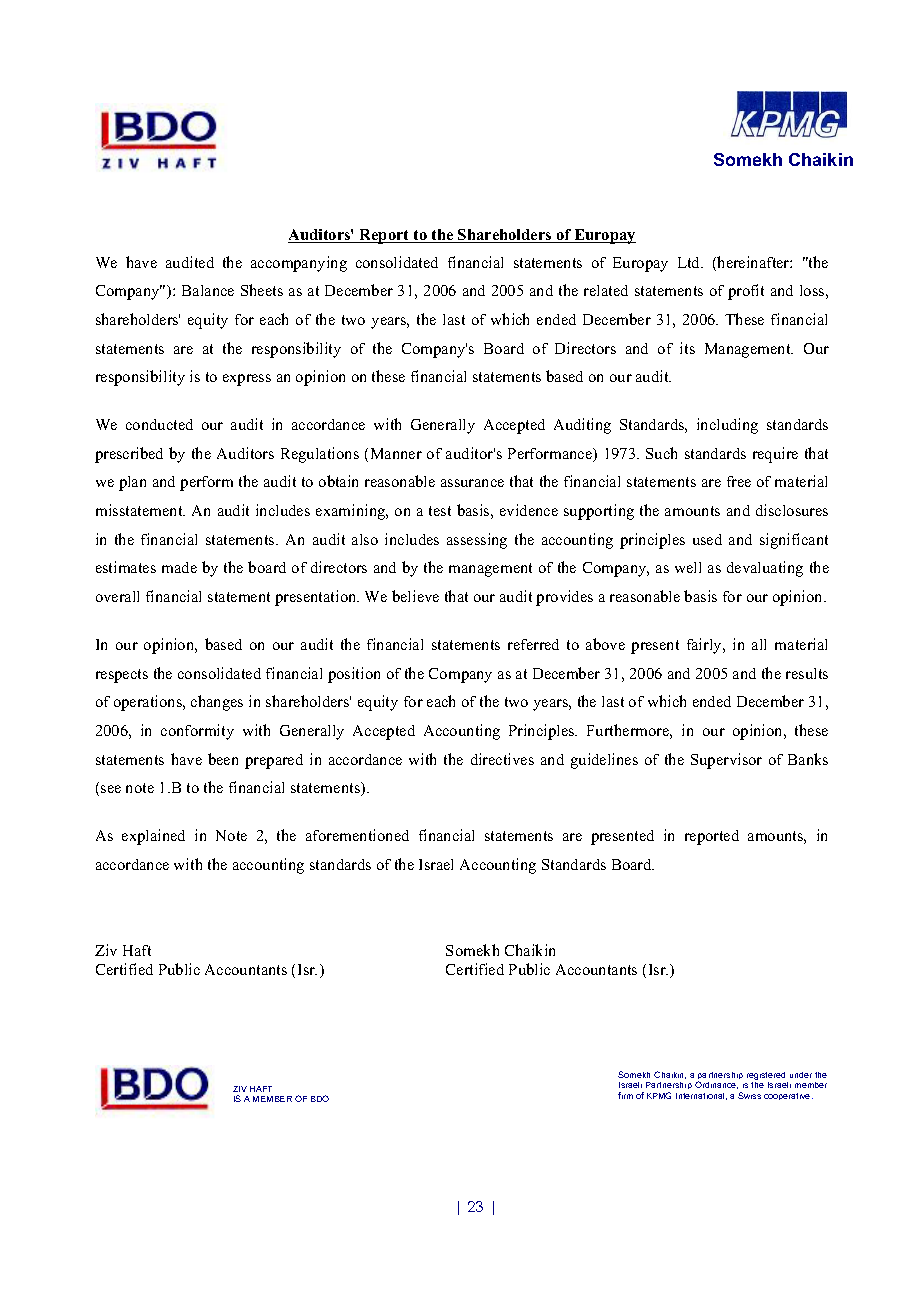 Image resolution: width=924 pixels, height=1308 pixels. What do you see at coordinates (533, 644) in the screenshot?
I see `referred` at bounding box center [533, 644].
